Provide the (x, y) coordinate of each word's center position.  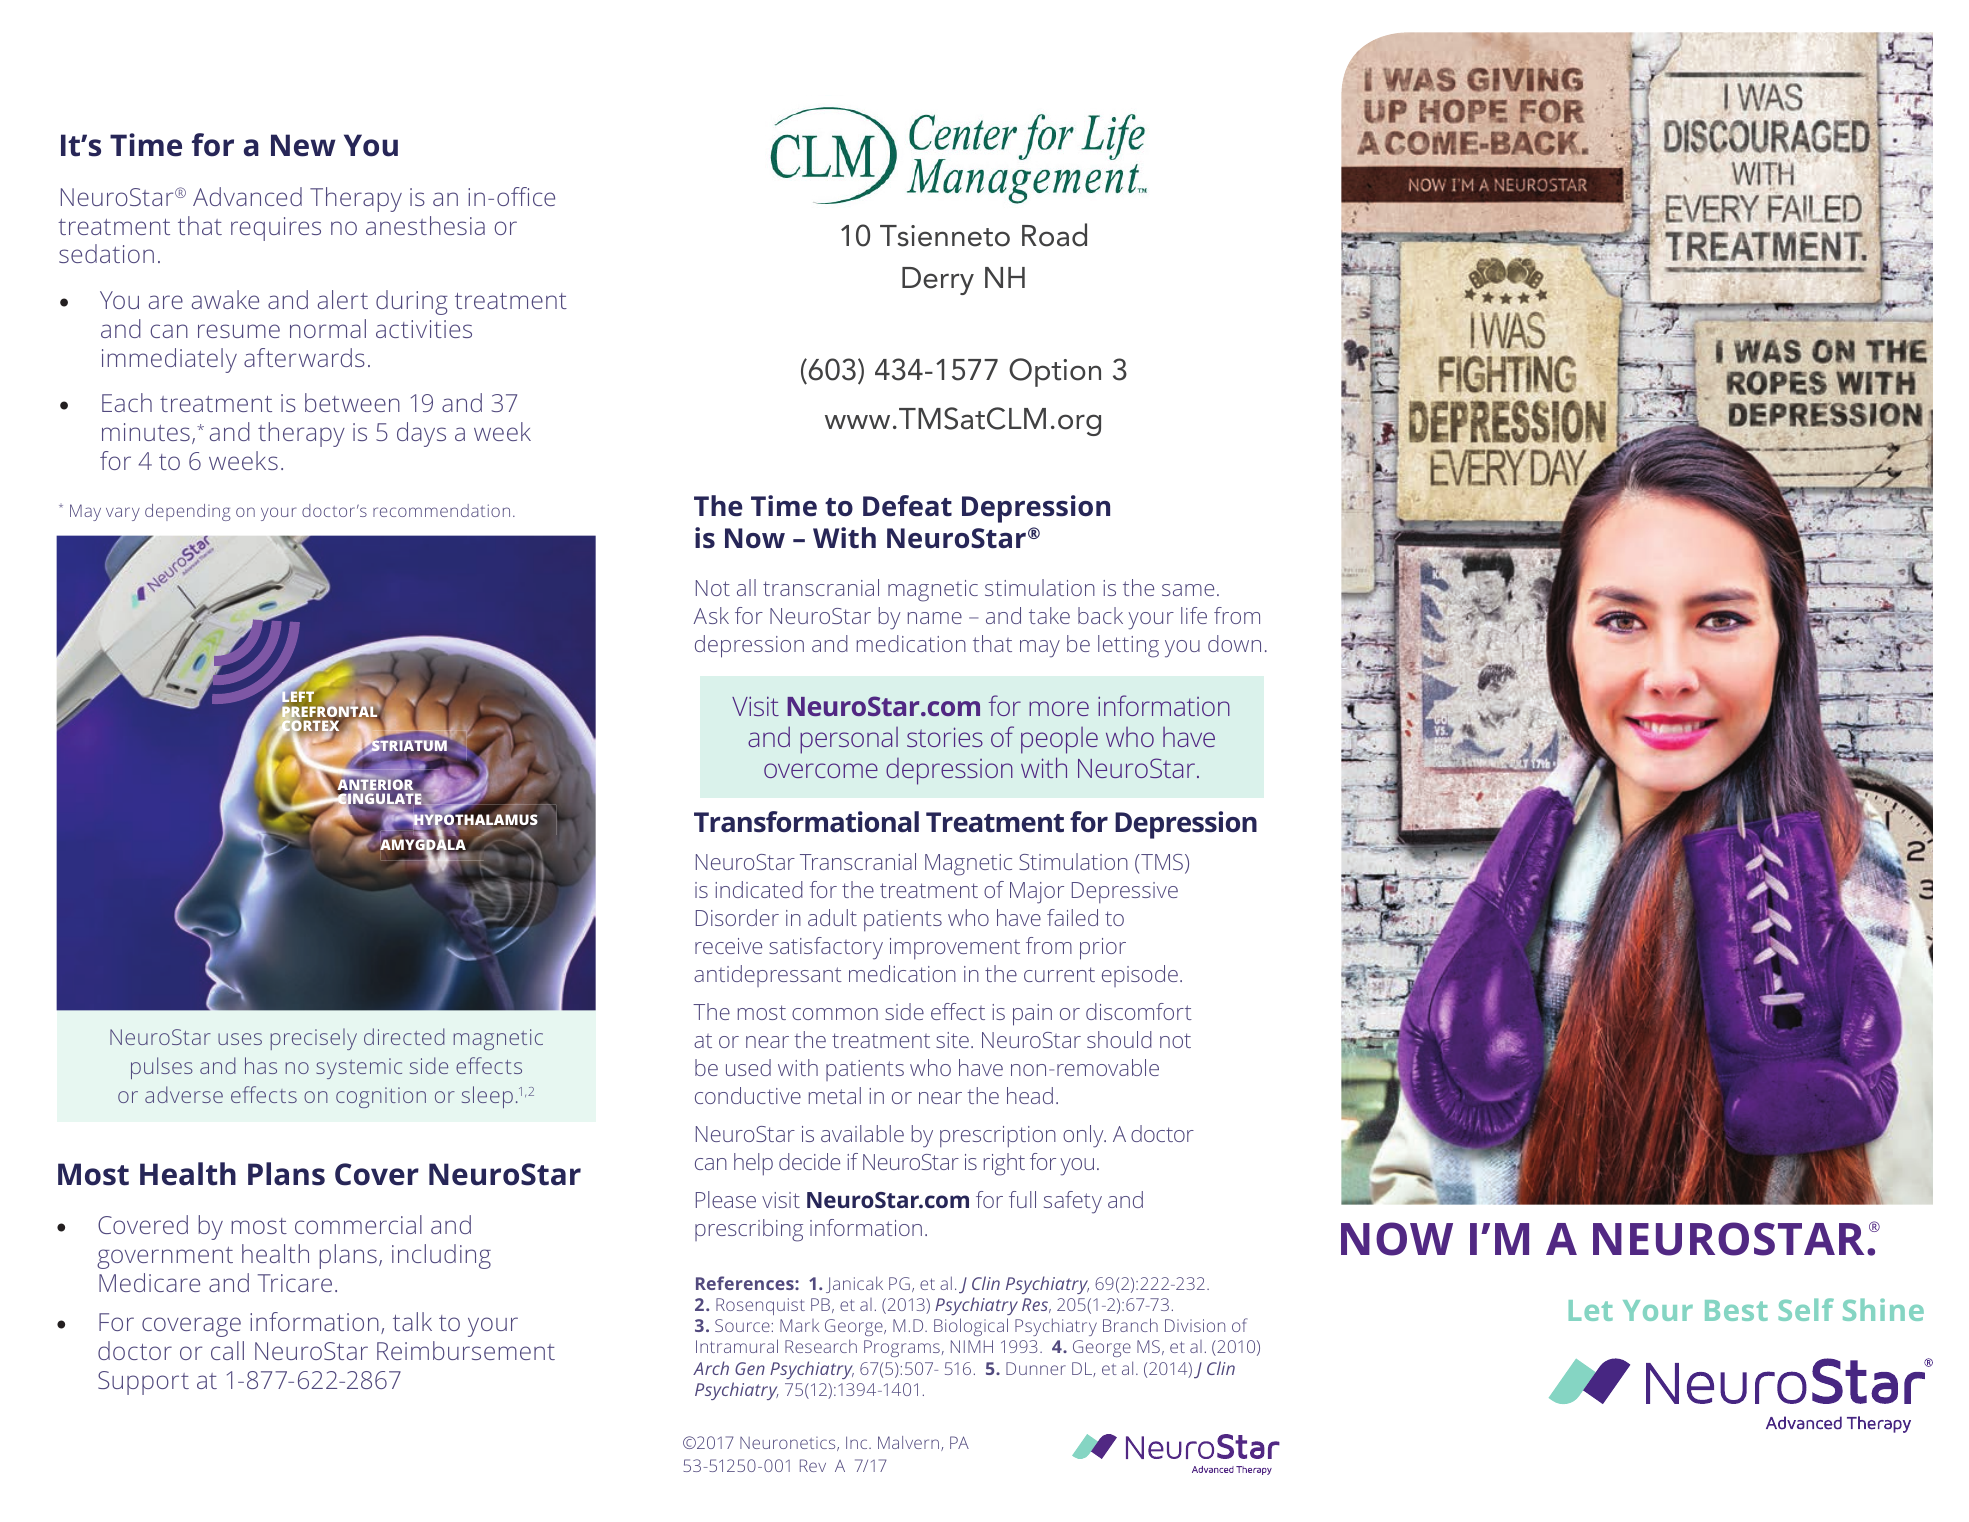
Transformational (806, 822)
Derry (938, 281)
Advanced (247, 196)
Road (1054, 235)
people (1059, 740)
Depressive (1125, 892)
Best (1736, 1310)
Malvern (910, 1443)
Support (143, 1383)
